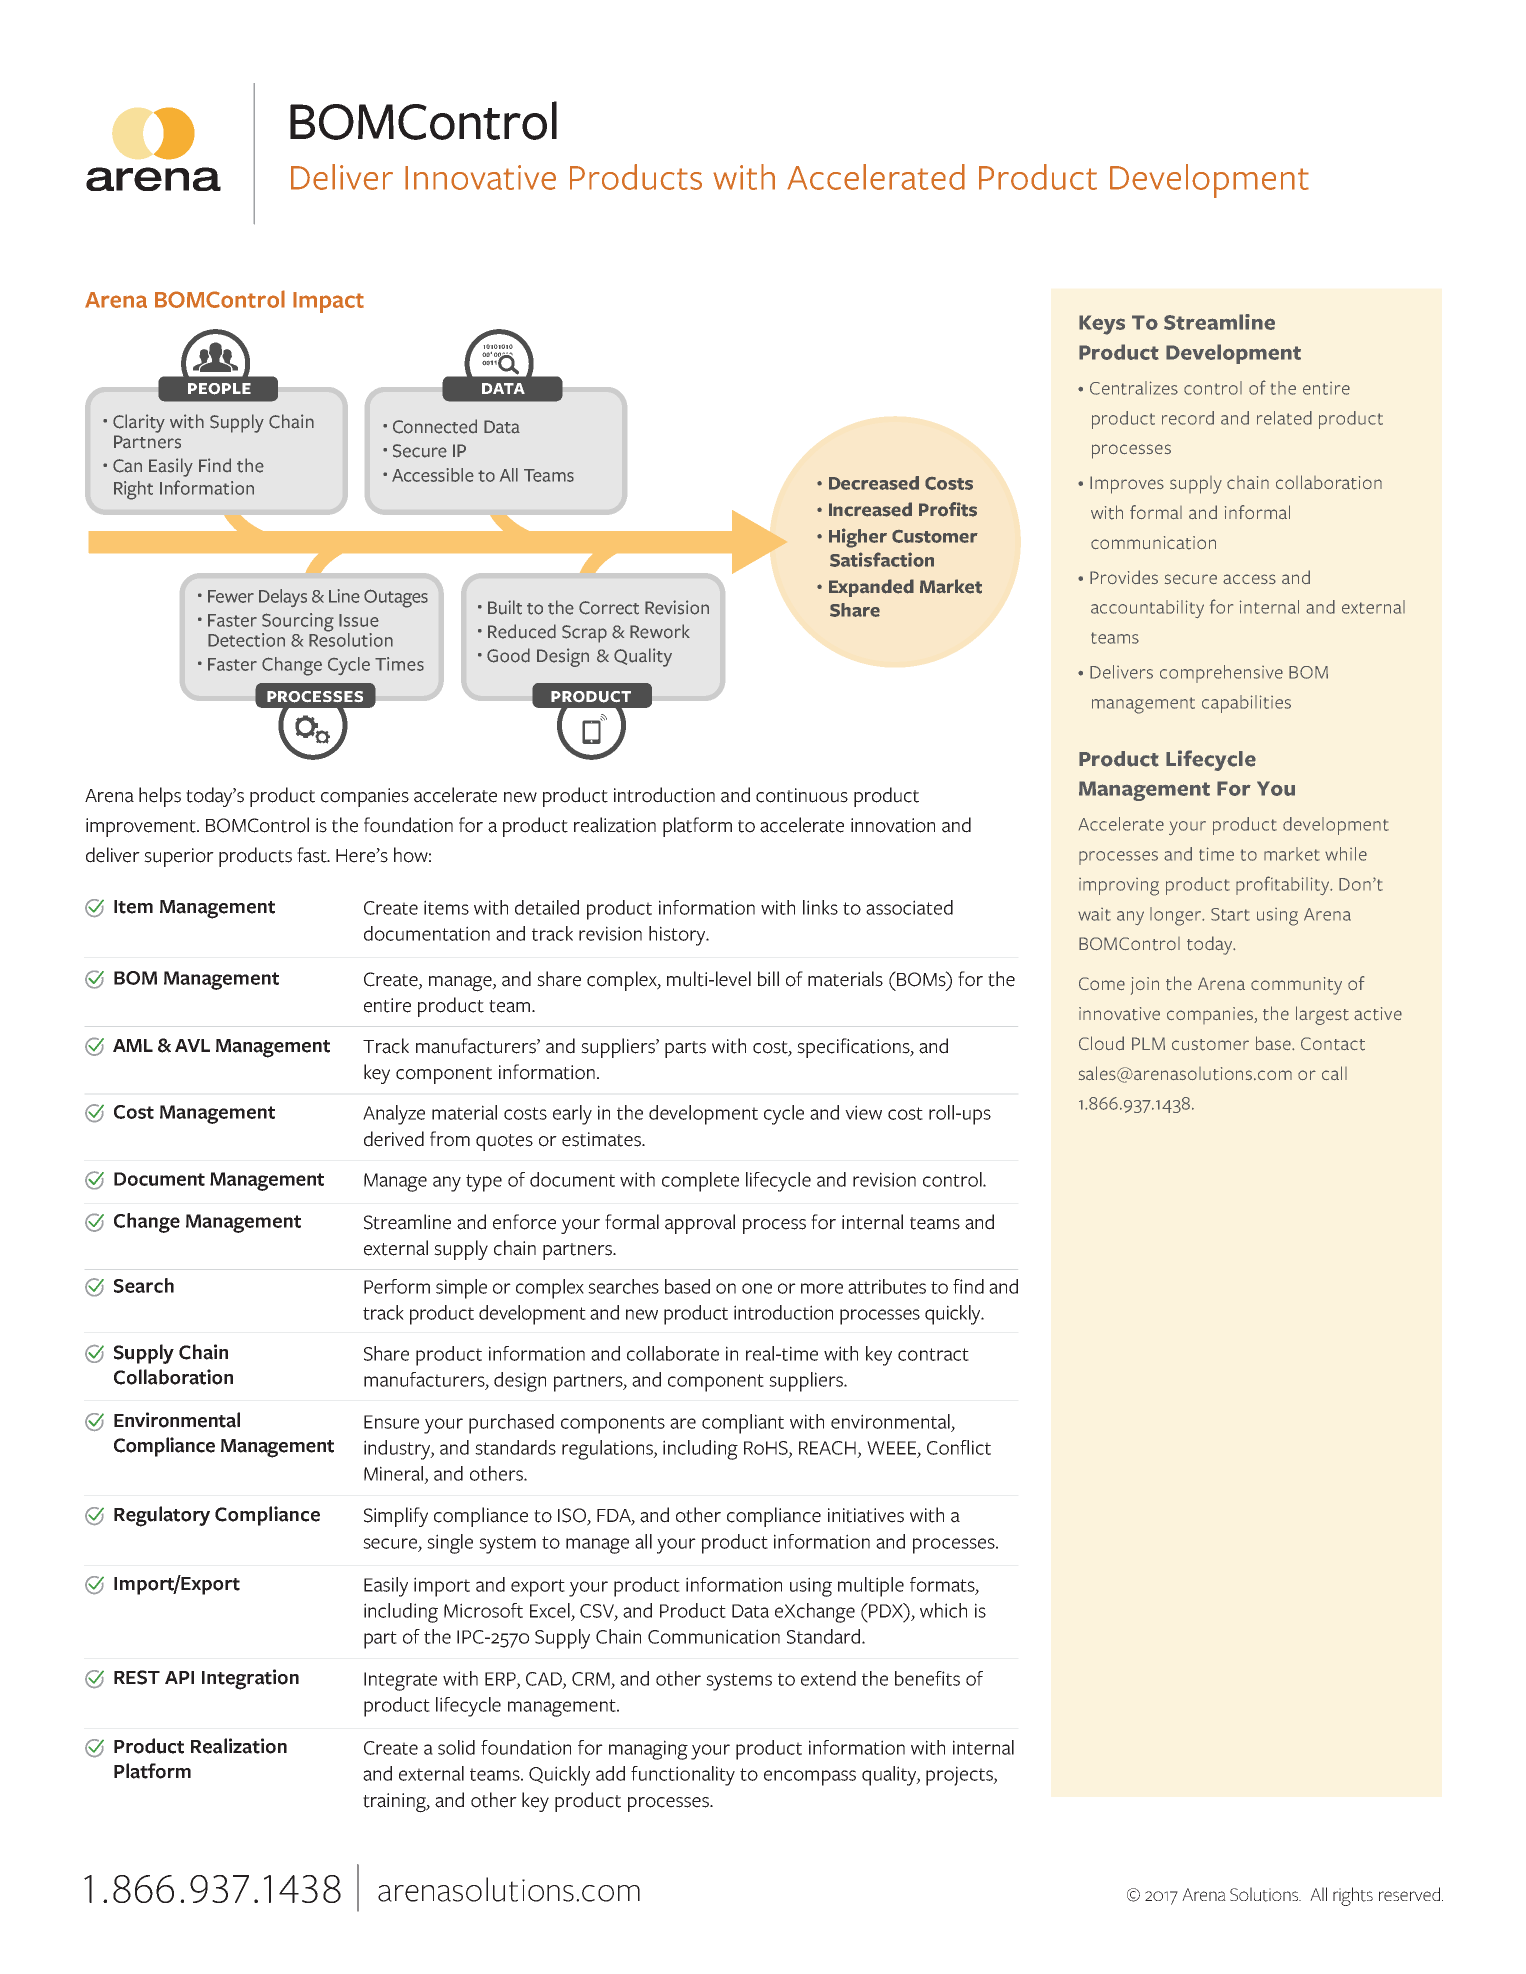  Describe the element at coordinates (394, 1115) in the document. I see `Analyze` at that location.
